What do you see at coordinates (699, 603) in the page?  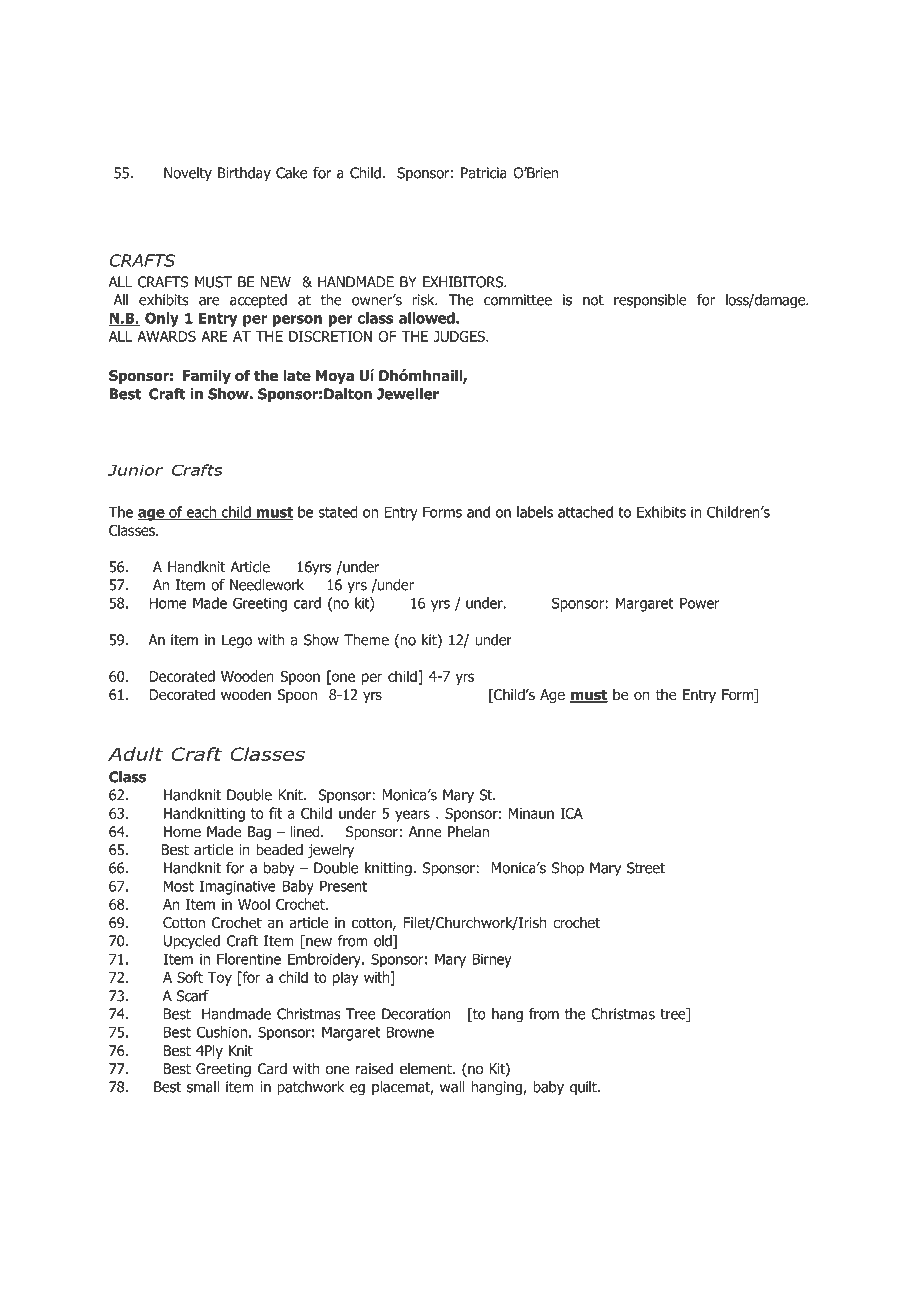 I see `Power` at bounding box center [699, 603].
